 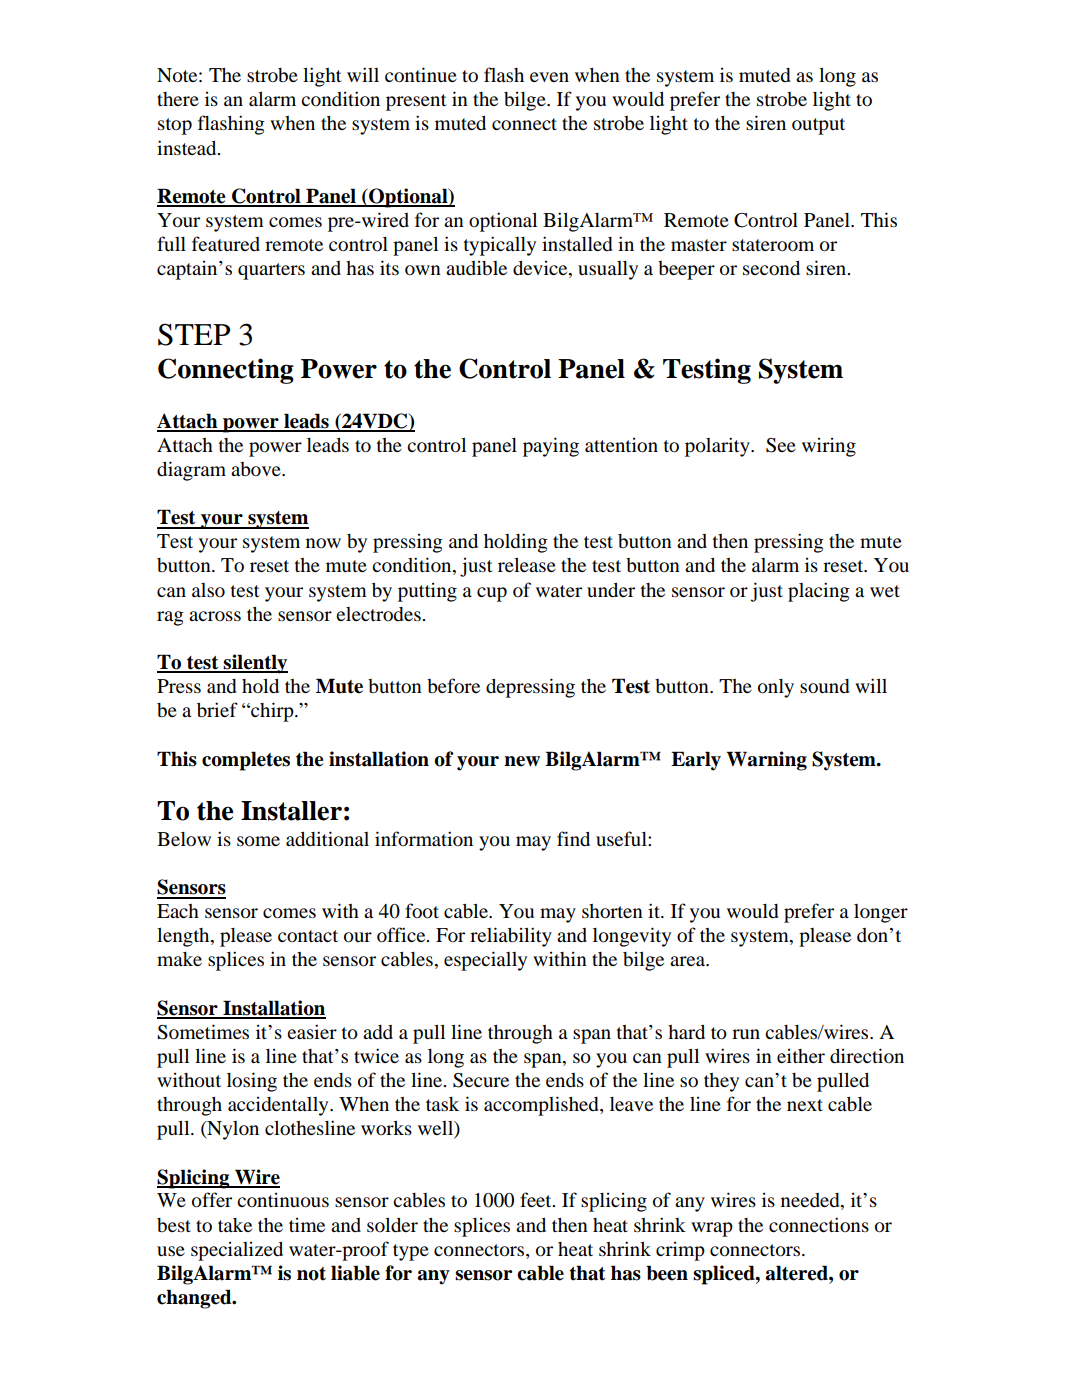 I want to click on silently, so click(x=255, y=664).
